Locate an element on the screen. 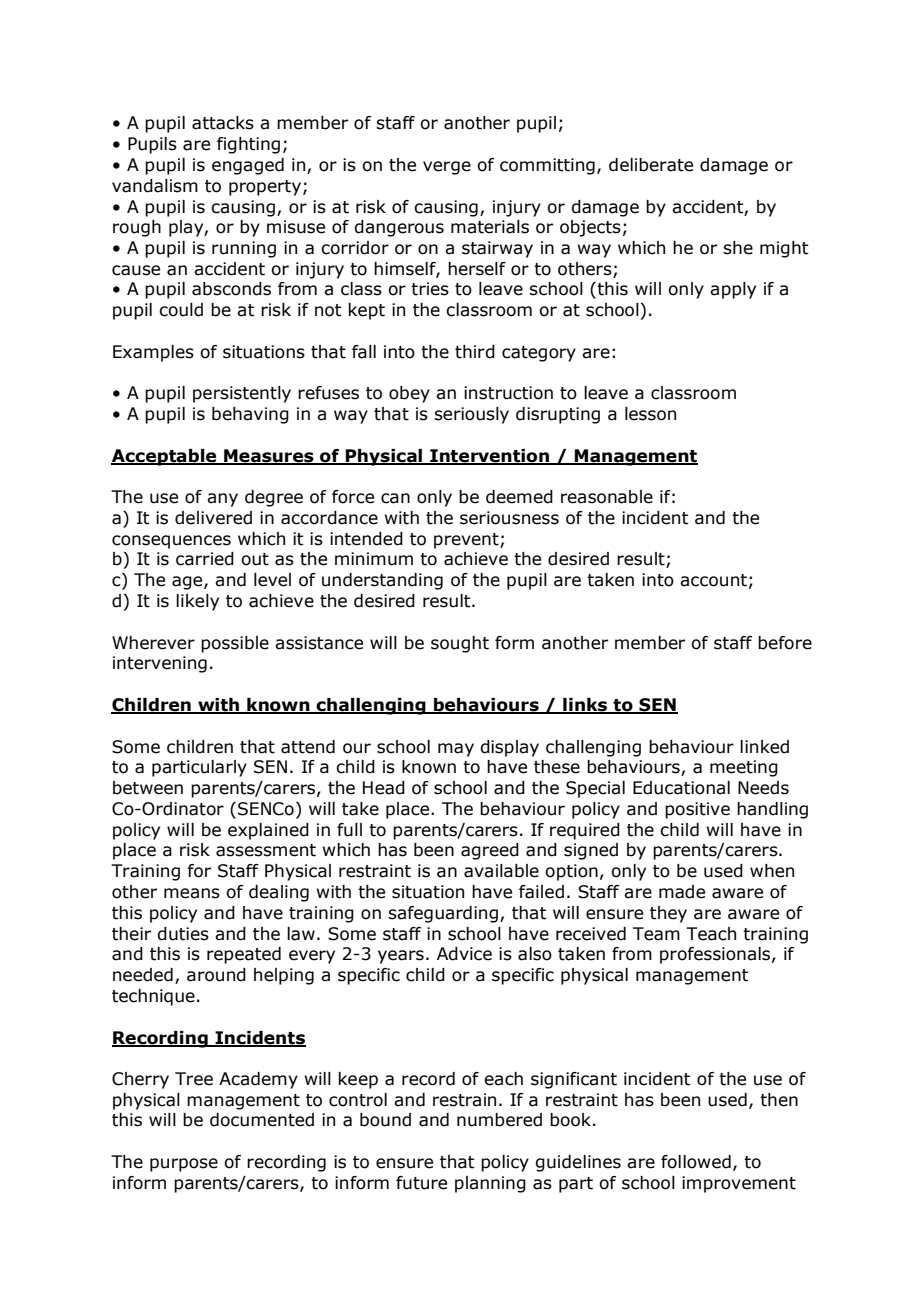  planning is located at coordinates (490, 1184).
